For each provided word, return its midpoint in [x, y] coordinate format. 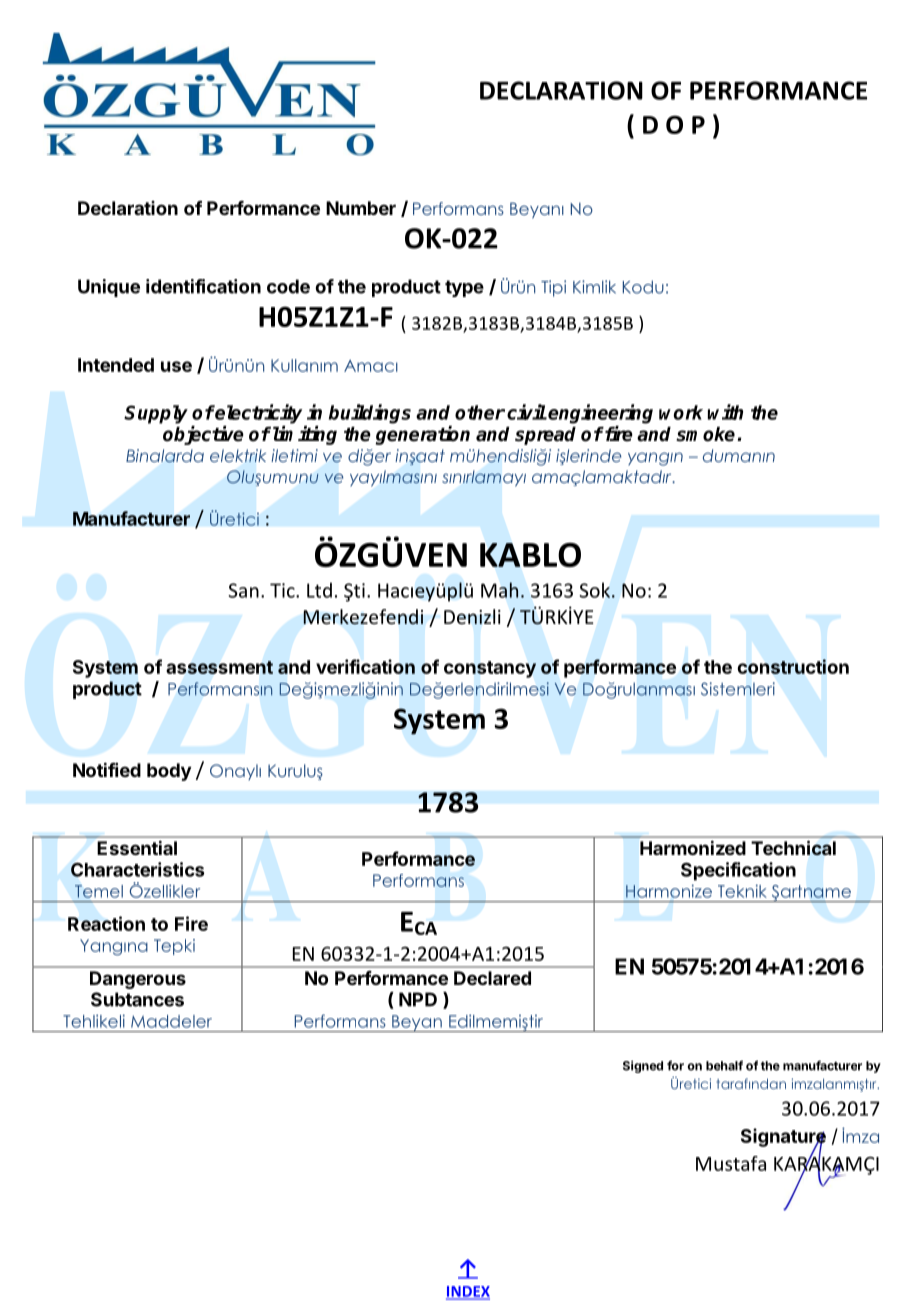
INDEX [468, 1292]
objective [203, 435]
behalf [724, 1065]
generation [423, 435]
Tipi [553, 288]
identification [203, 286]
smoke [707, 434]
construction [793, 666]
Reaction [106, 923]
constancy [490, 669]
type [464, 288]
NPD [418, 999]
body [169, 772]
